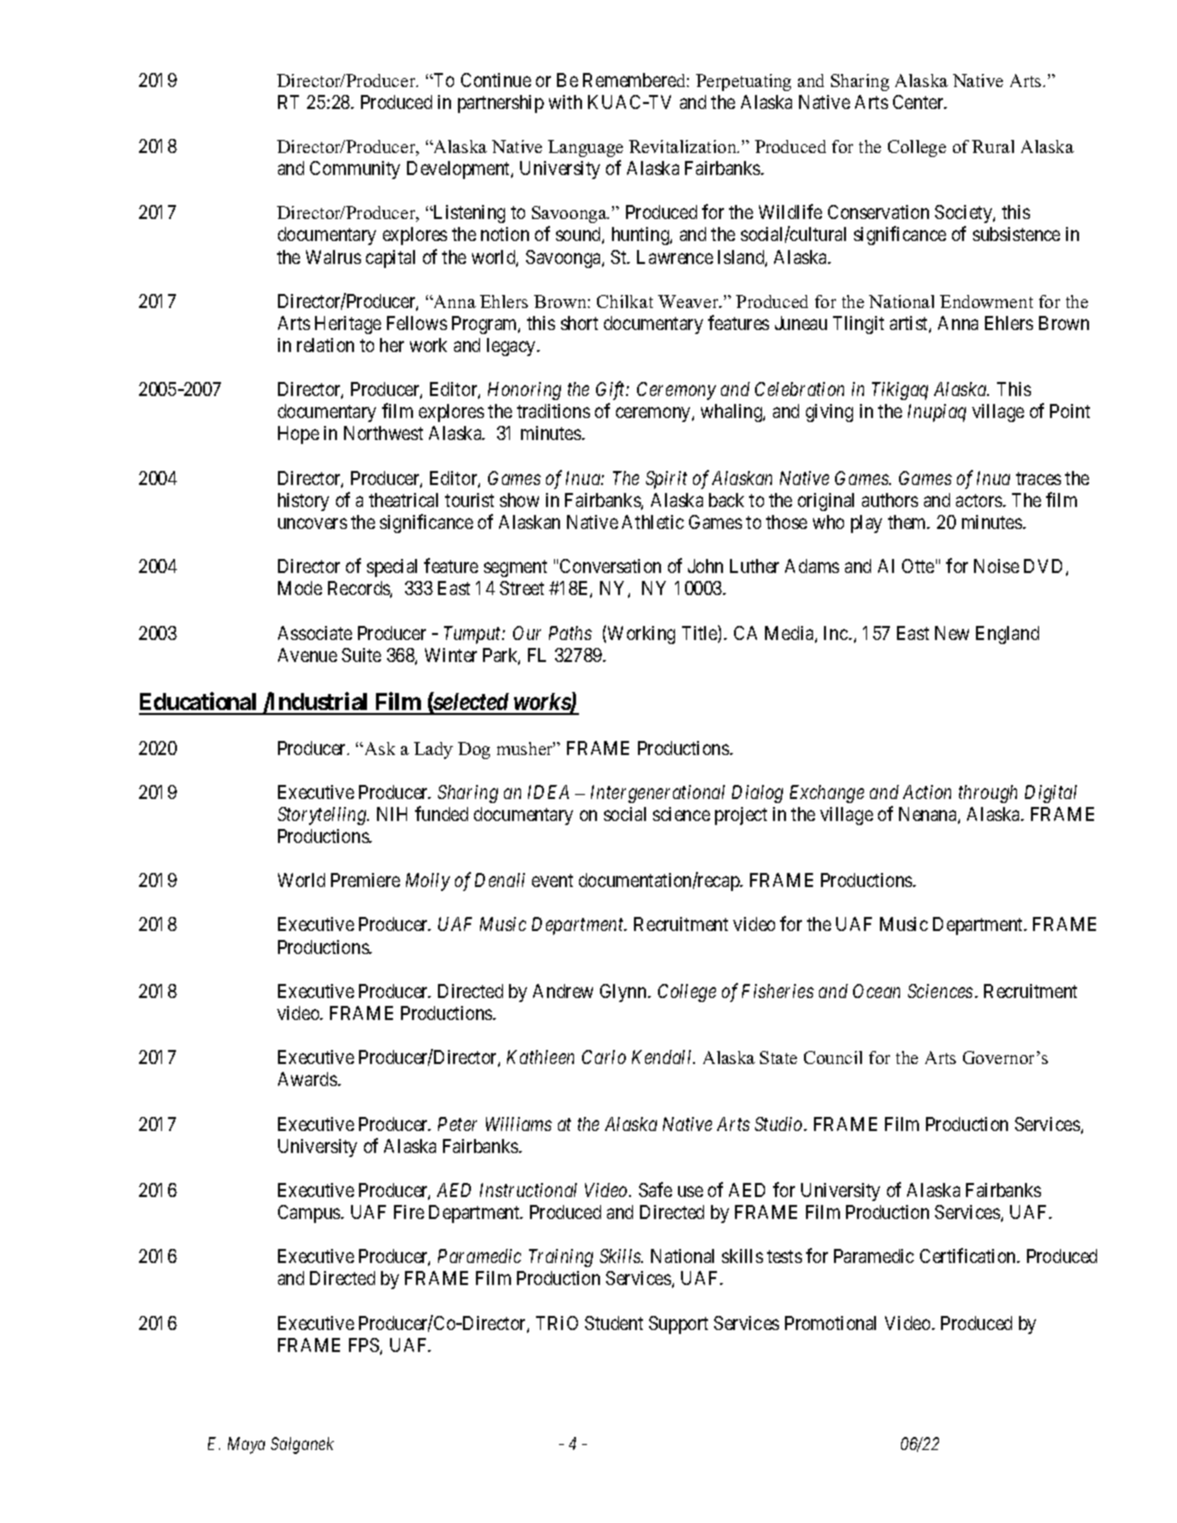 This image has width=1177, height=1523. I want to click on Awards, so click(308, 1079).
